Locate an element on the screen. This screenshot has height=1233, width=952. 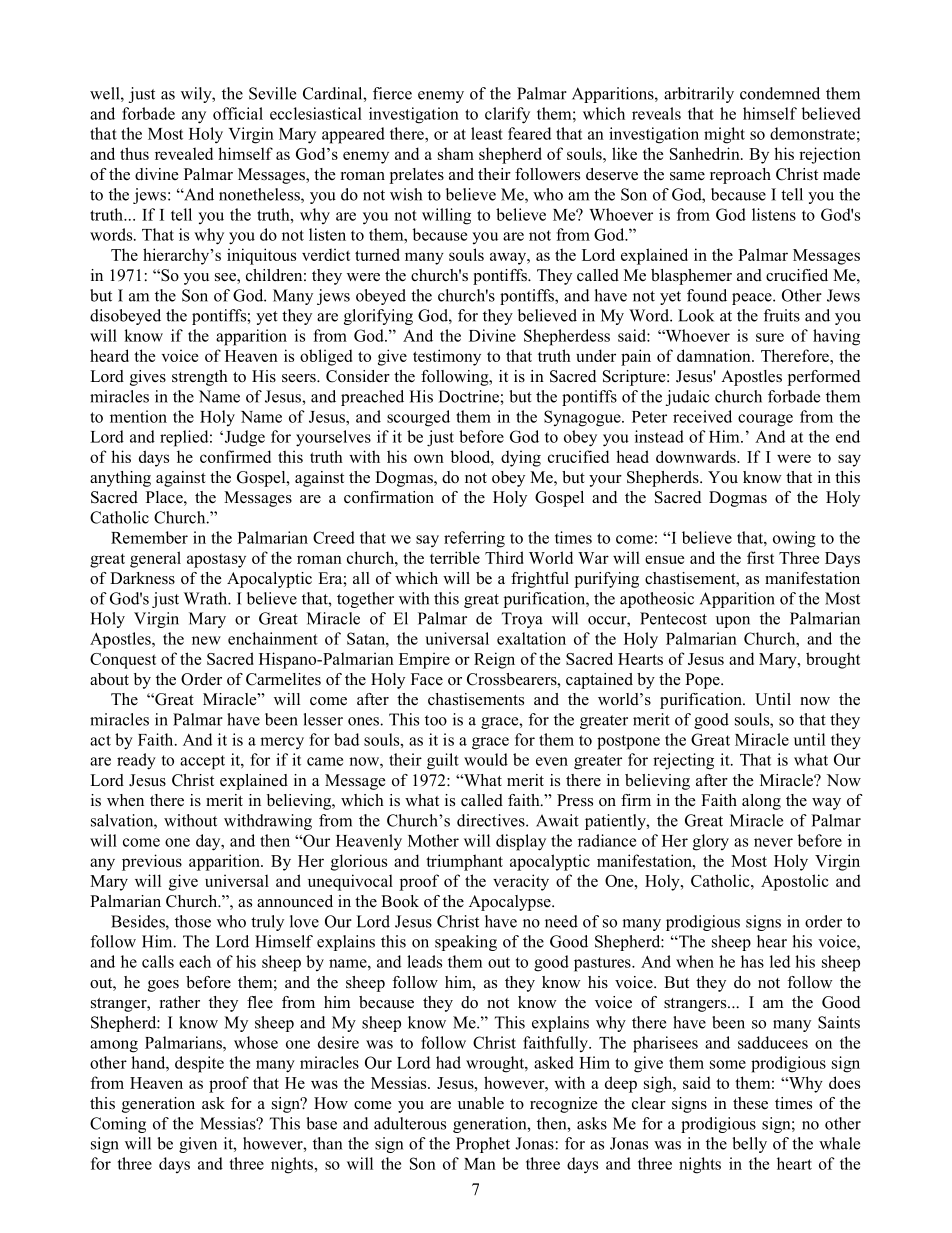
unable is located at coordinates (481, 1103).
